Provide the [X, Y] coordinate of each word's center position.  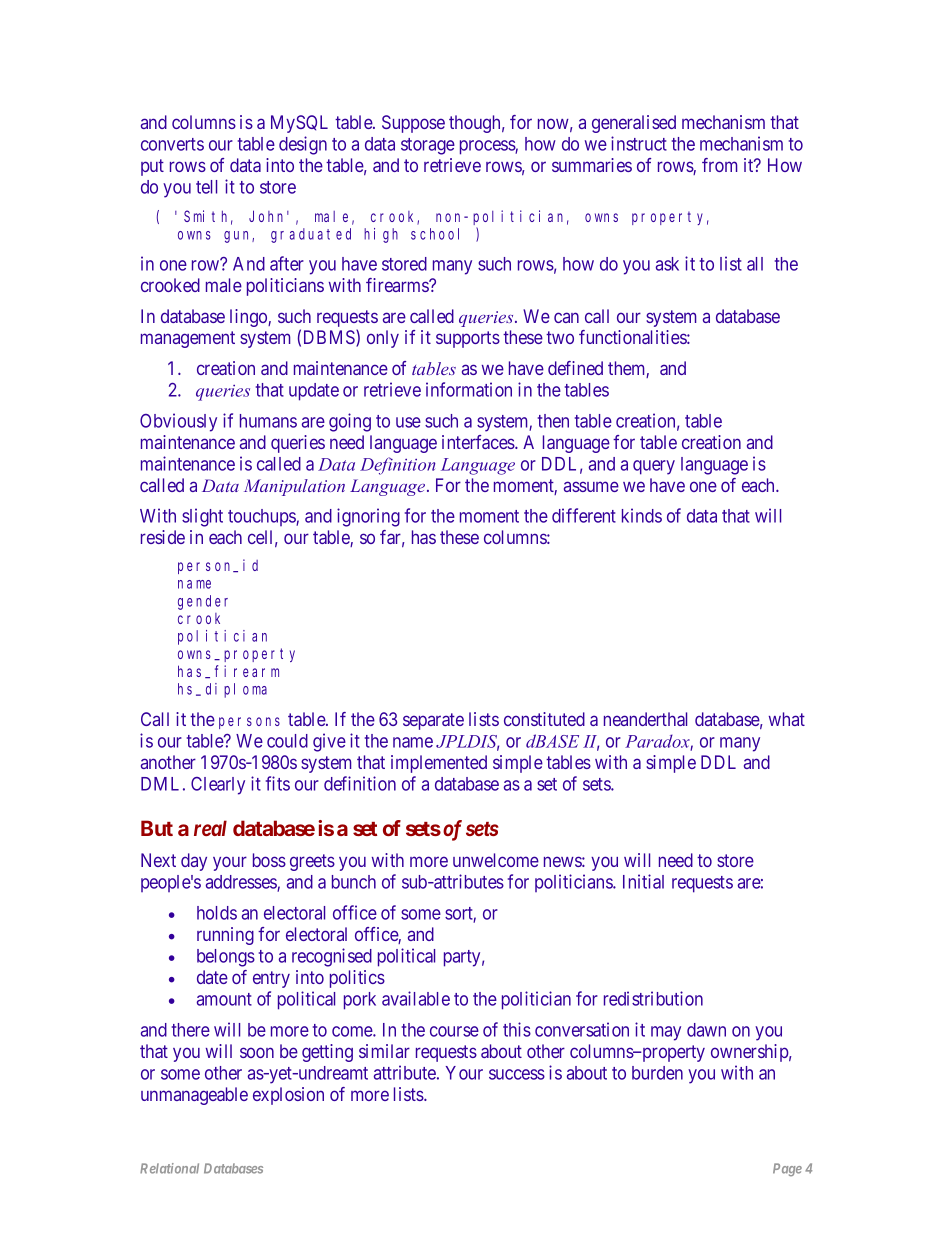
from [719, 165]
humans [268, 421]
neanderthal [645, 719]
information [469, 389]
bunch [354, 882]
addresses [242, 883]
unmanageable [194, 1096]
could [287, 741]
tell [206, 187]
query [654, 467]
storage [428, 146]
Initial [643, 881]
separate [433, 721]
